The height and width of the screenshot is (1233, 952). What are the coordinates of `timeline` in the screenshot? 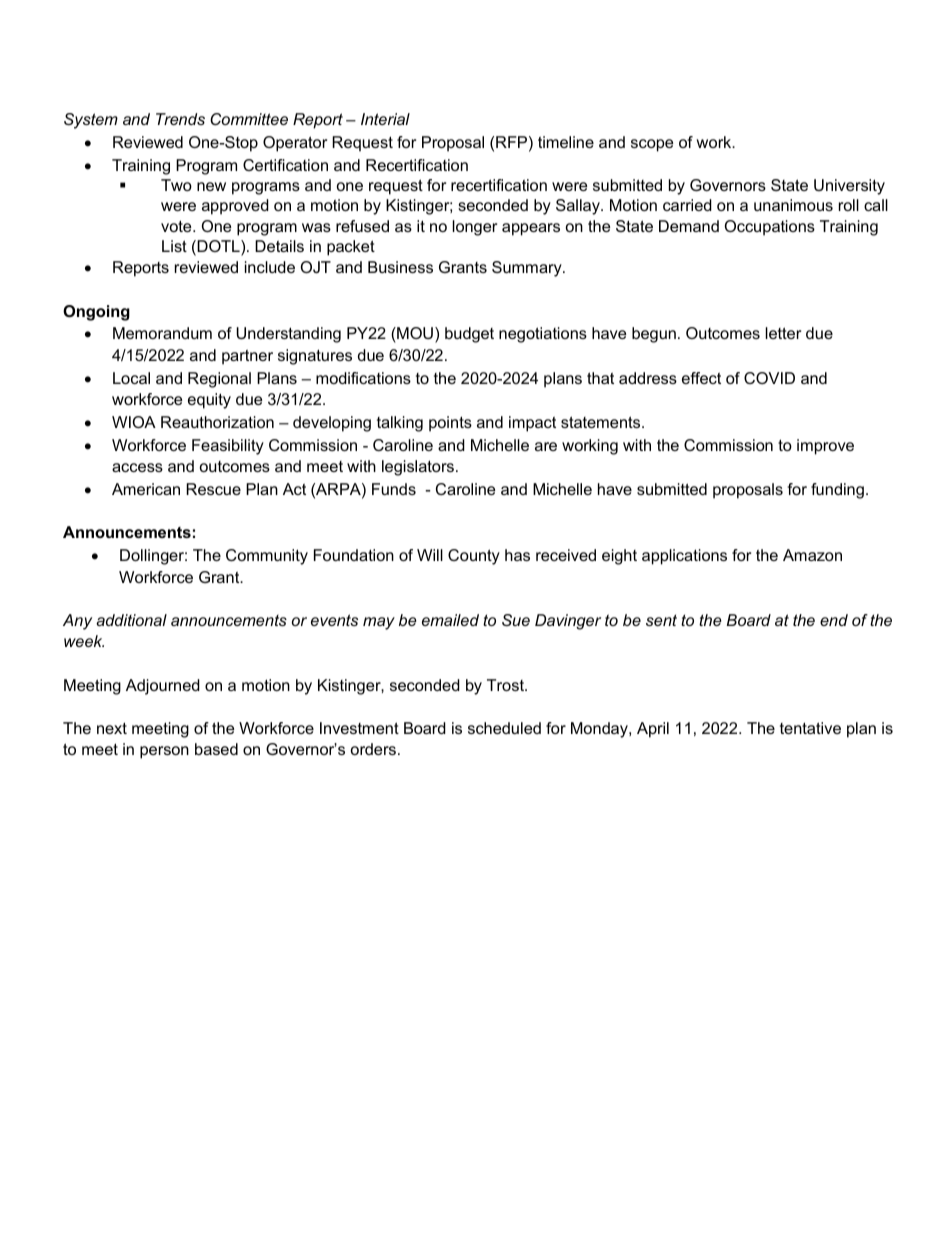 It's located at (566, 142).
